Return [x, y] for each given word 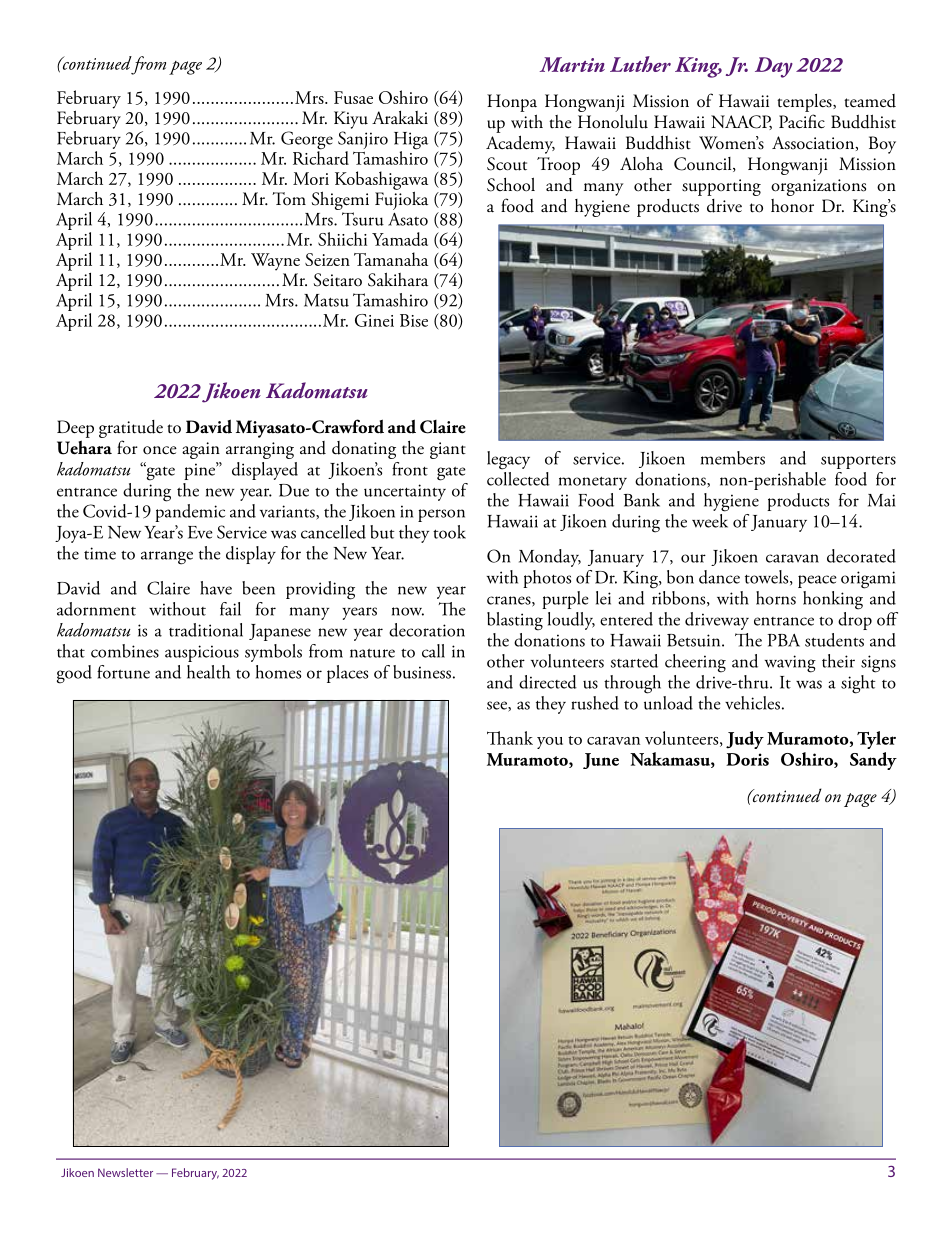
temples [805, 103]
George [307, 141]
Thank [510, 738]
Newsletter [125, 1172]
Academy [520, 144]
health [208, 672]
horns [776, 598]
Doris [747, 759]
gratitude [131, 430]
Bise [414, 320]
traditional [206, 630]
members [733, 458]
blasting [515, 621]
